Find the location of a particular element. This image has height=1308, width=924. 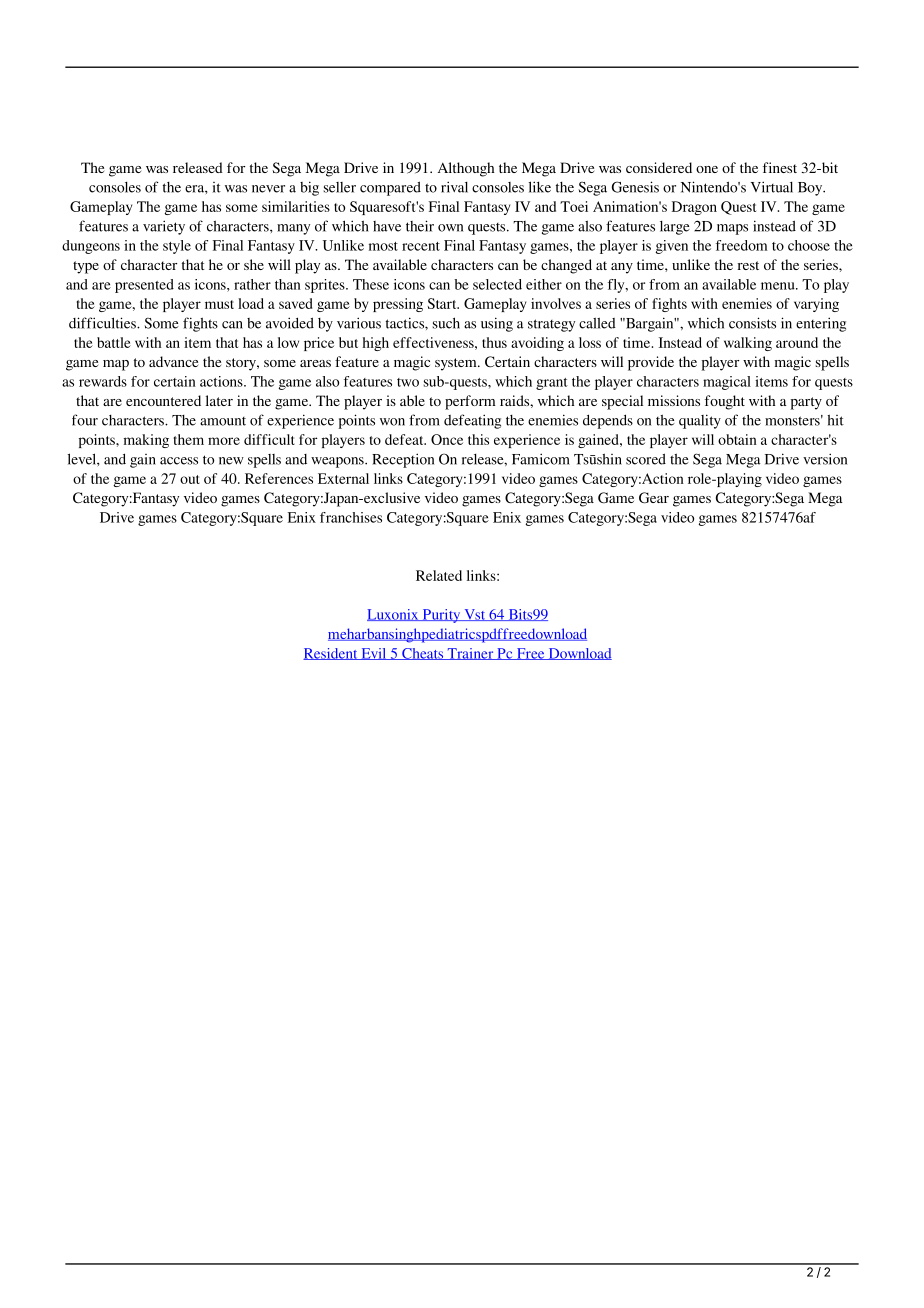

Start is located at coordinates (443, 303).
